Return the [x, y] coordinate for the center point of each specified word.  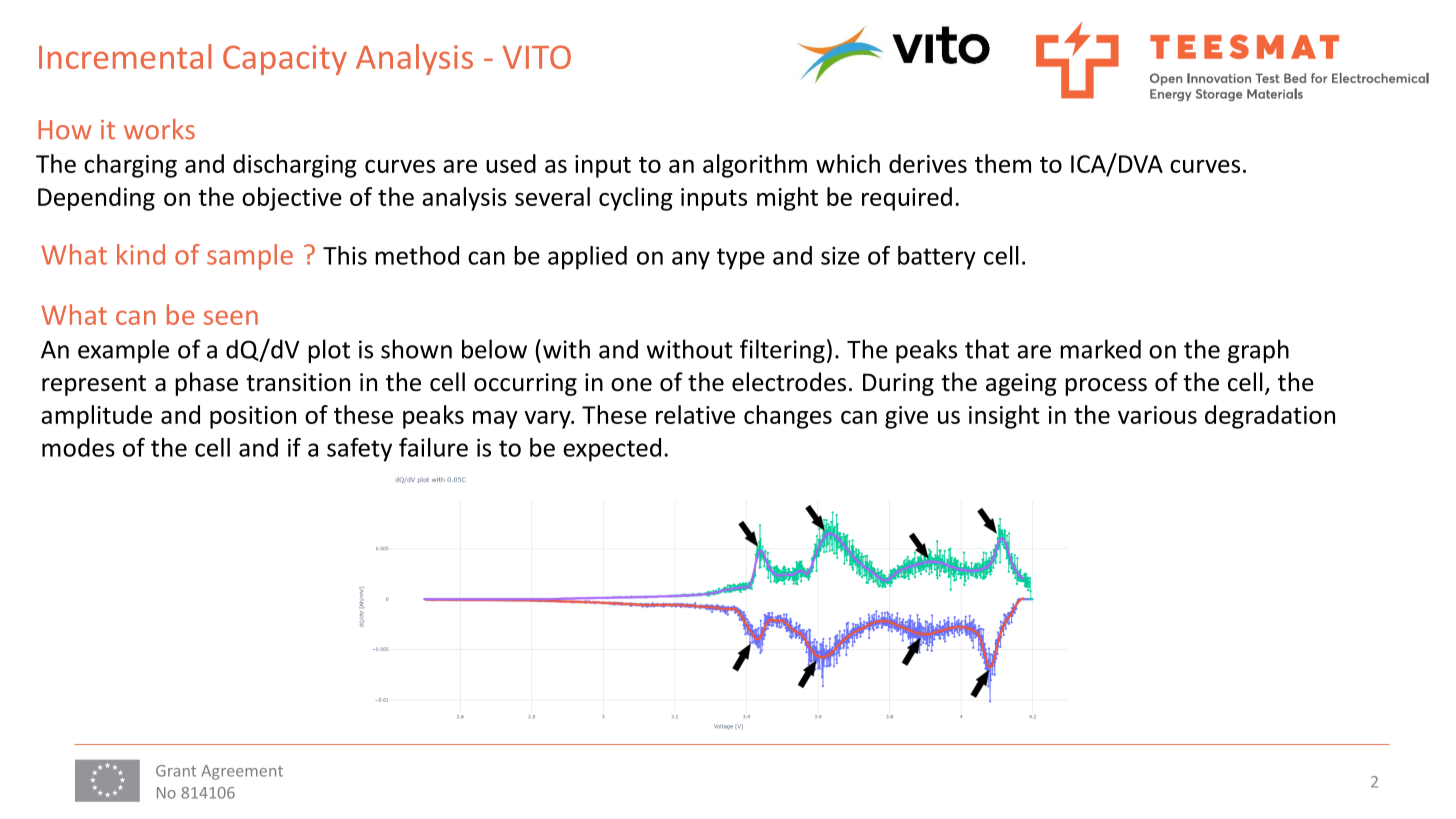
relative [695, 414]
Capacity [285, 60]
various [1157, 415]
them [1003, 163]
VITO [537, 57]
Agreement [242, 772]
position [253, 417]
